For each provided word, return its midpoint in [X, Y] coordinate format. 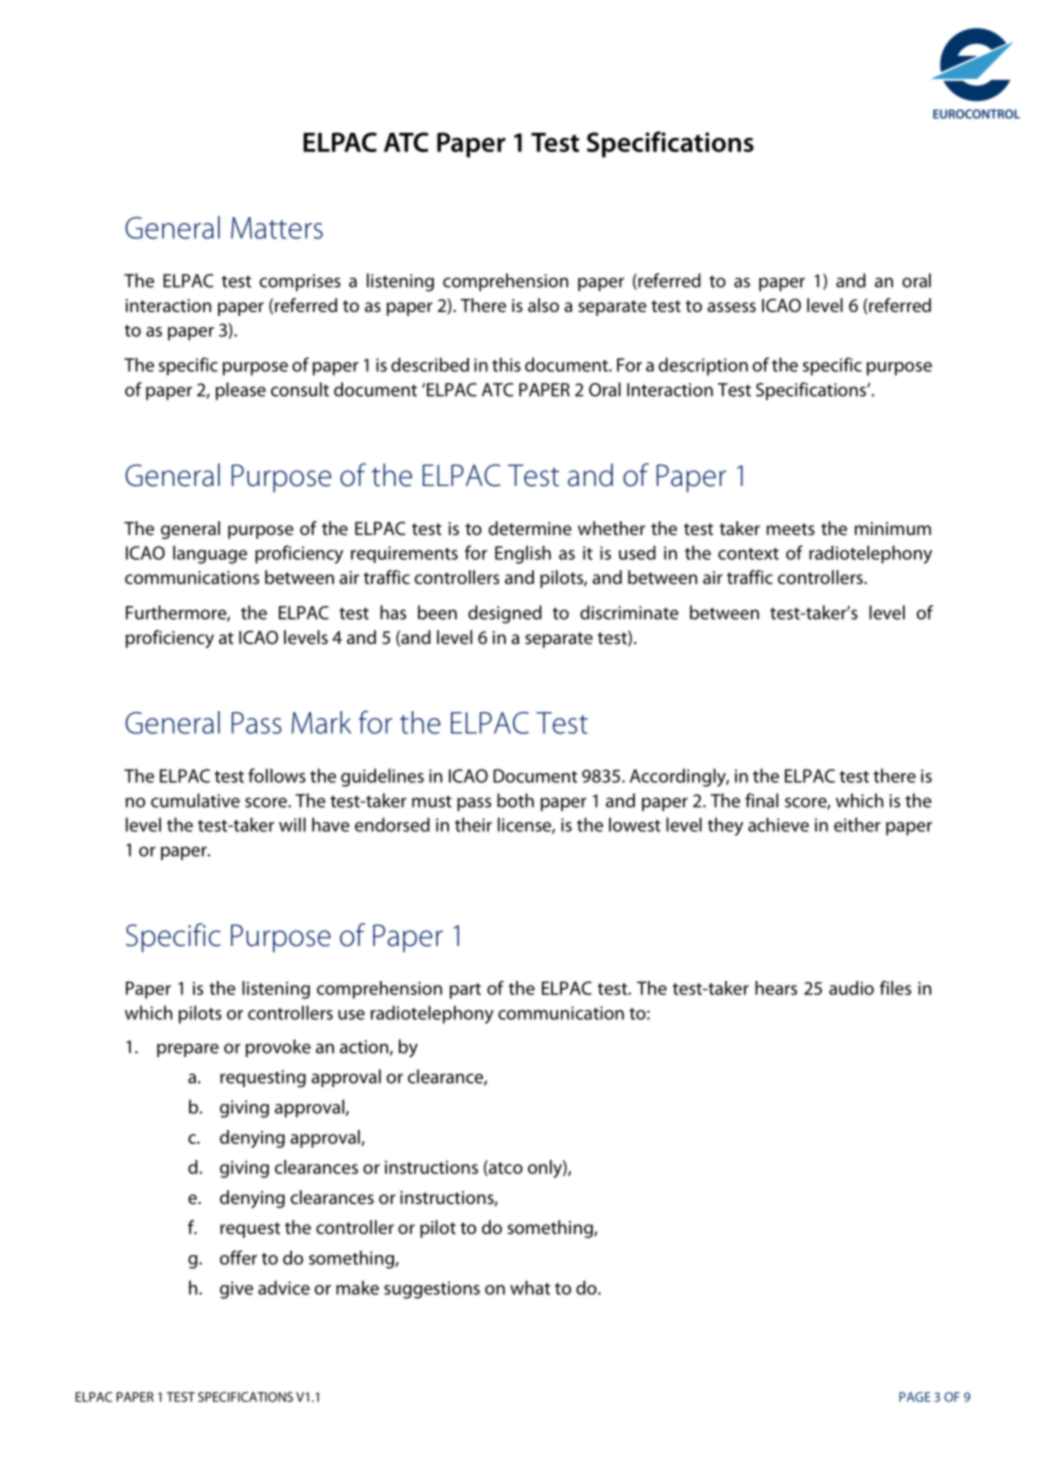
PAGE [915, 1397]
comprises [300, 282]
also [543, 305]
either [857, 824]
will [292, 824]
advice [284, 1287]
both [515, 800]
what [530, 1287]
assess [731, 307]
